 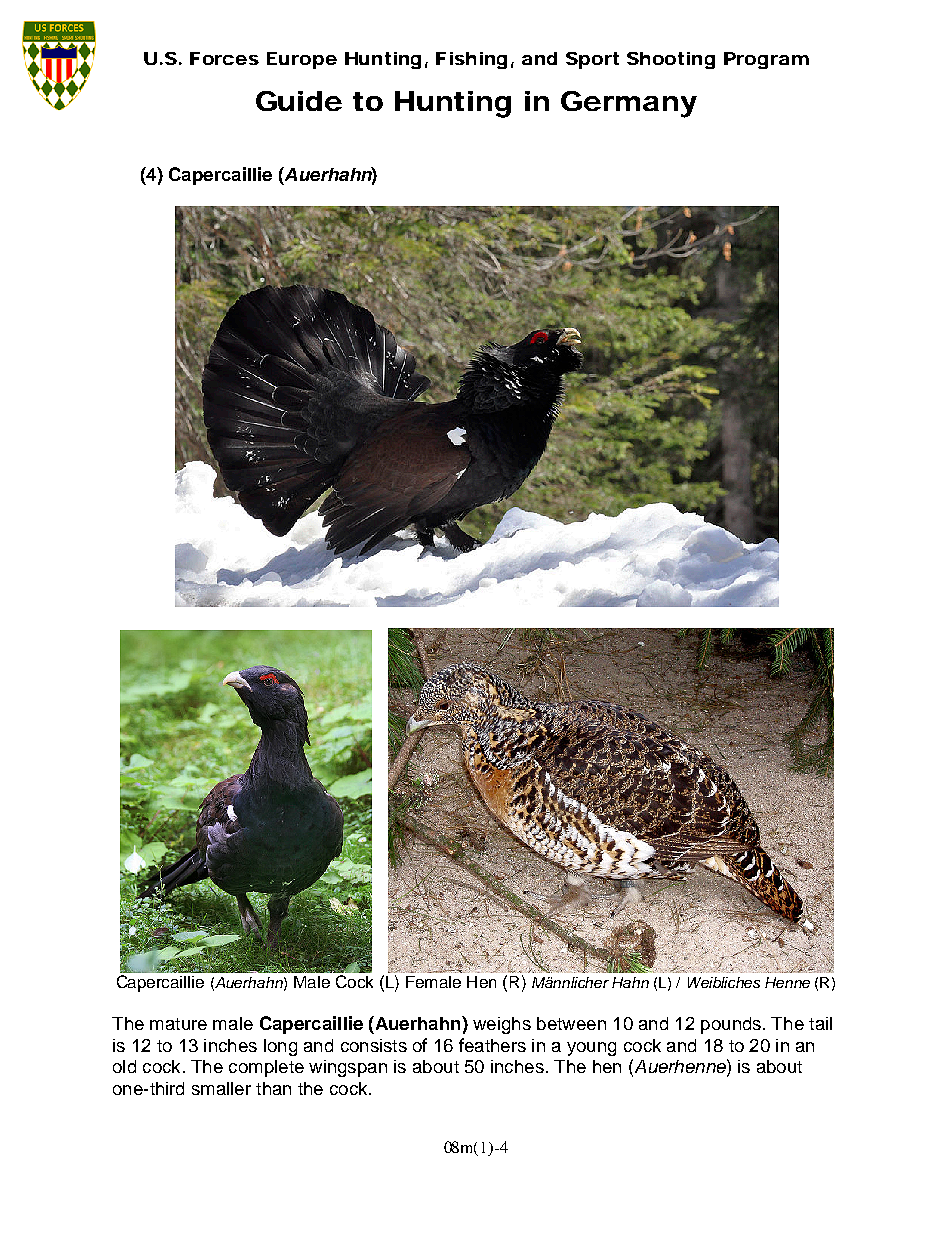 I want to click on mature, so click(x=178, y=1024).
